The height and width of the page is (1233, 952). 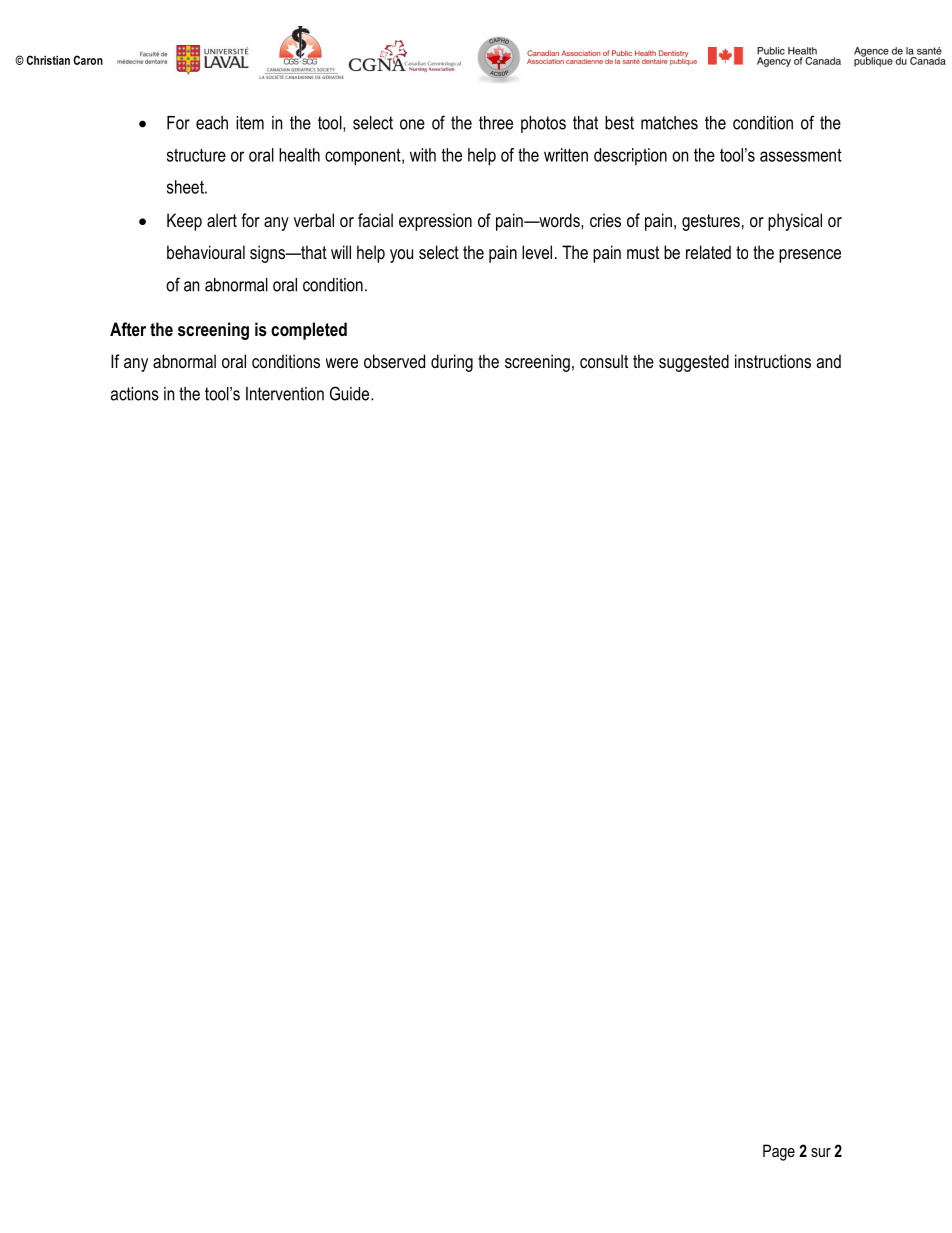 I want to click on Caron, so click(x=88, y=60).
